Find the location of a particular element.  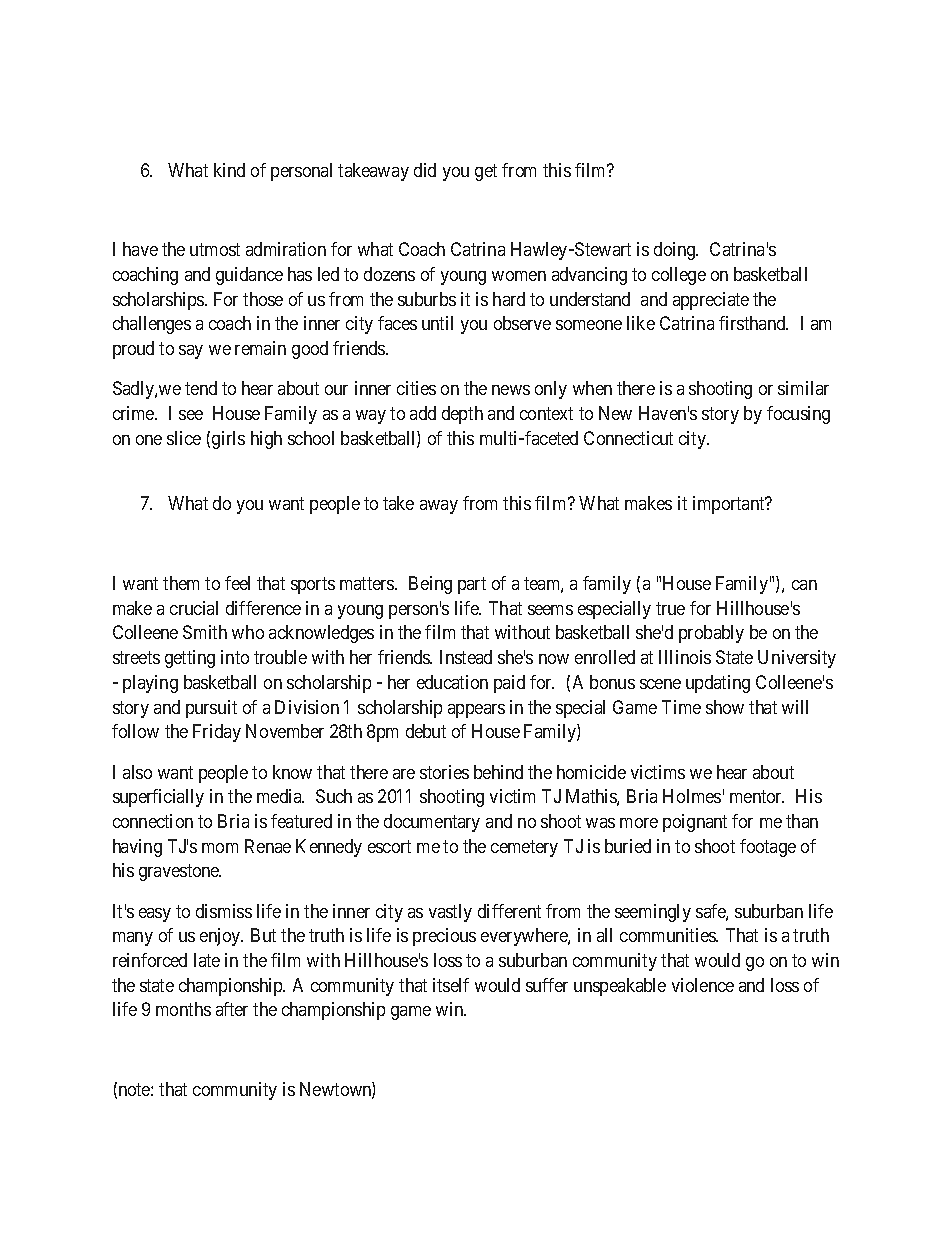

doing is located at coordinates (676, 251).
